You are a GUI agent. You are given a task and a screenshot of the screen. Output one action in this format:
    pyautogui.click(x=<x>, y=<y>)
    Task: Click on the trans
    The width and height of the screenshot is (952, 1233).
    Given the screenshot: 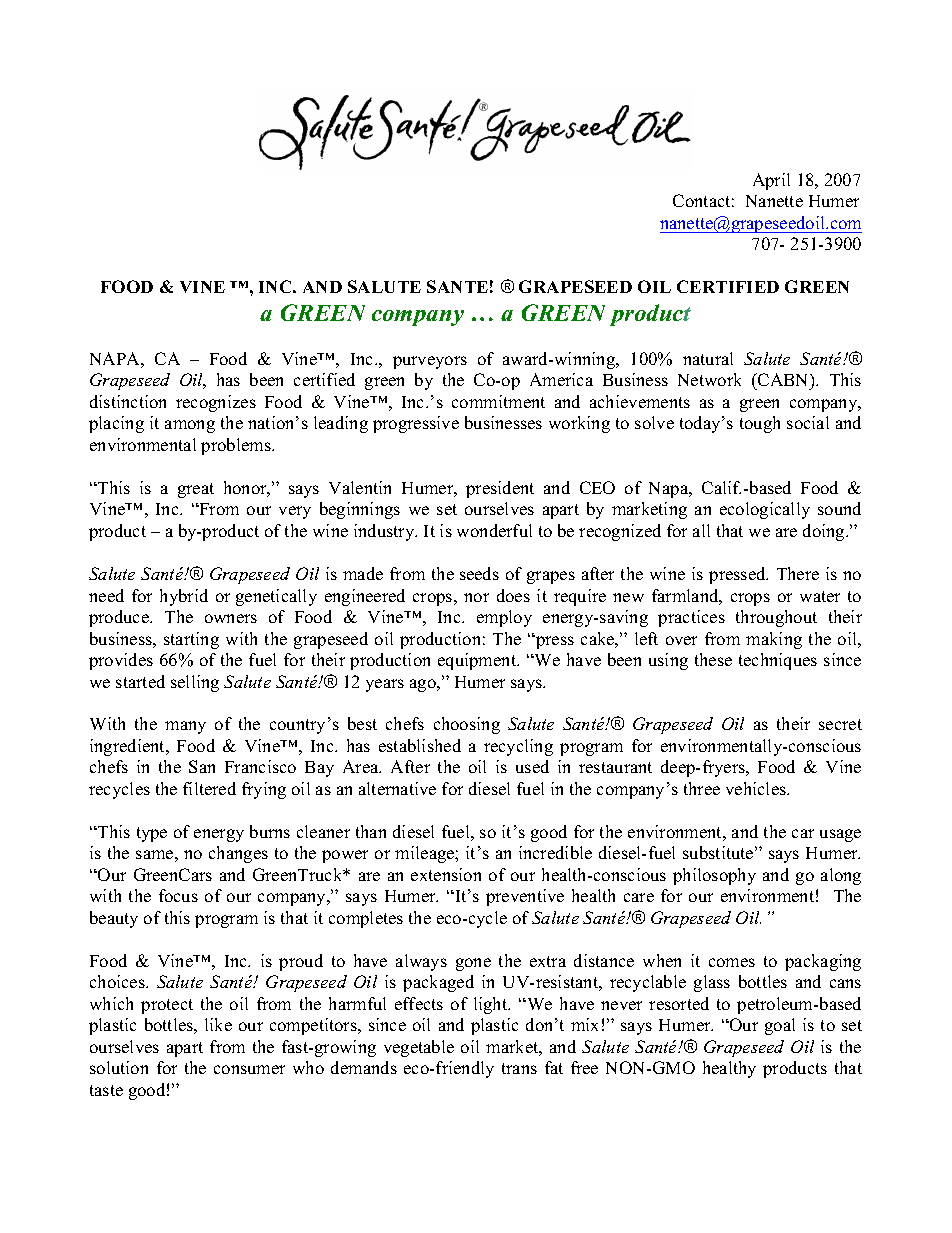 What is the action you would take?
    pyautogui.click(x=519, y=1068)
